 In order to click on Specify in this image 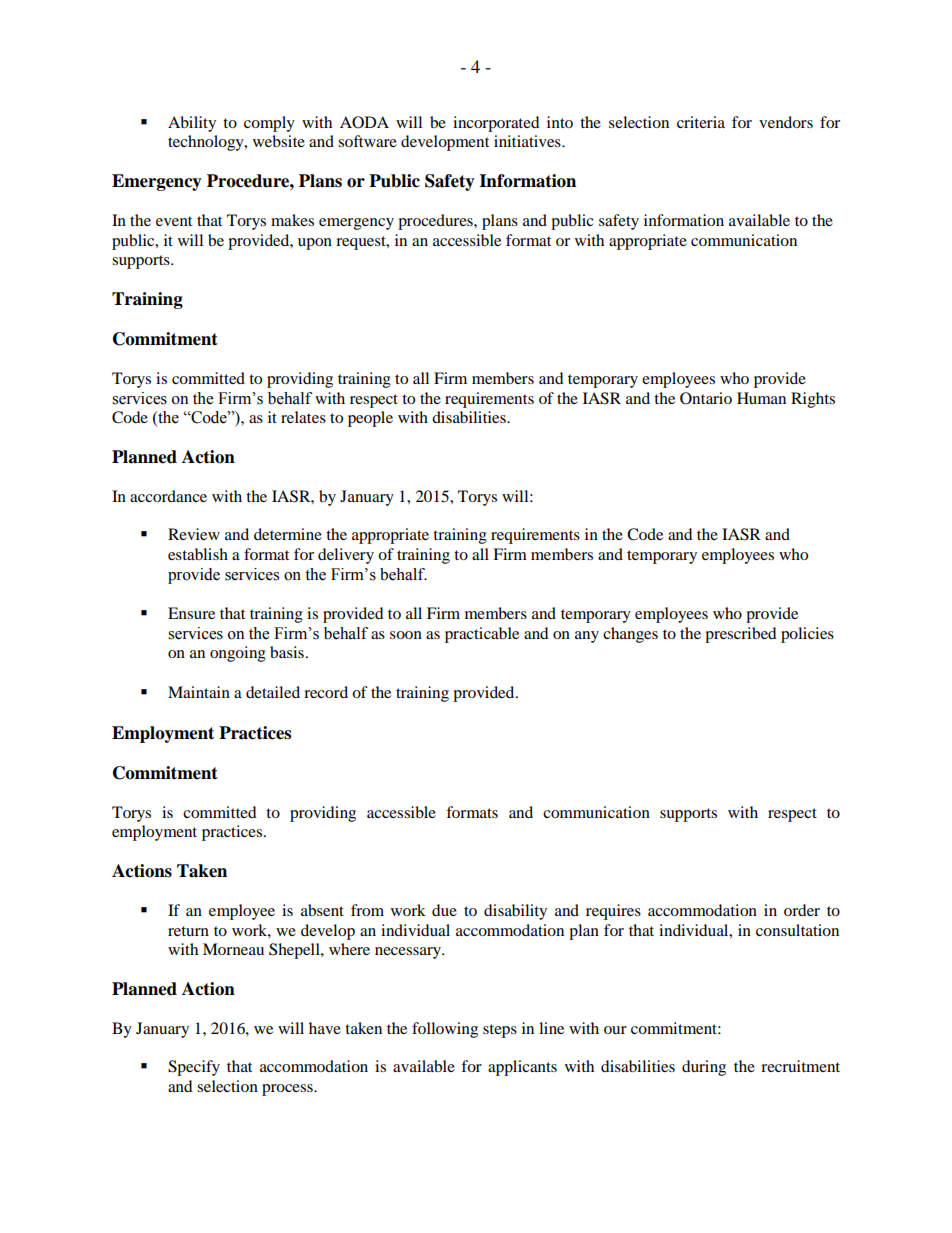, I will do `click(194, 1068)`.
